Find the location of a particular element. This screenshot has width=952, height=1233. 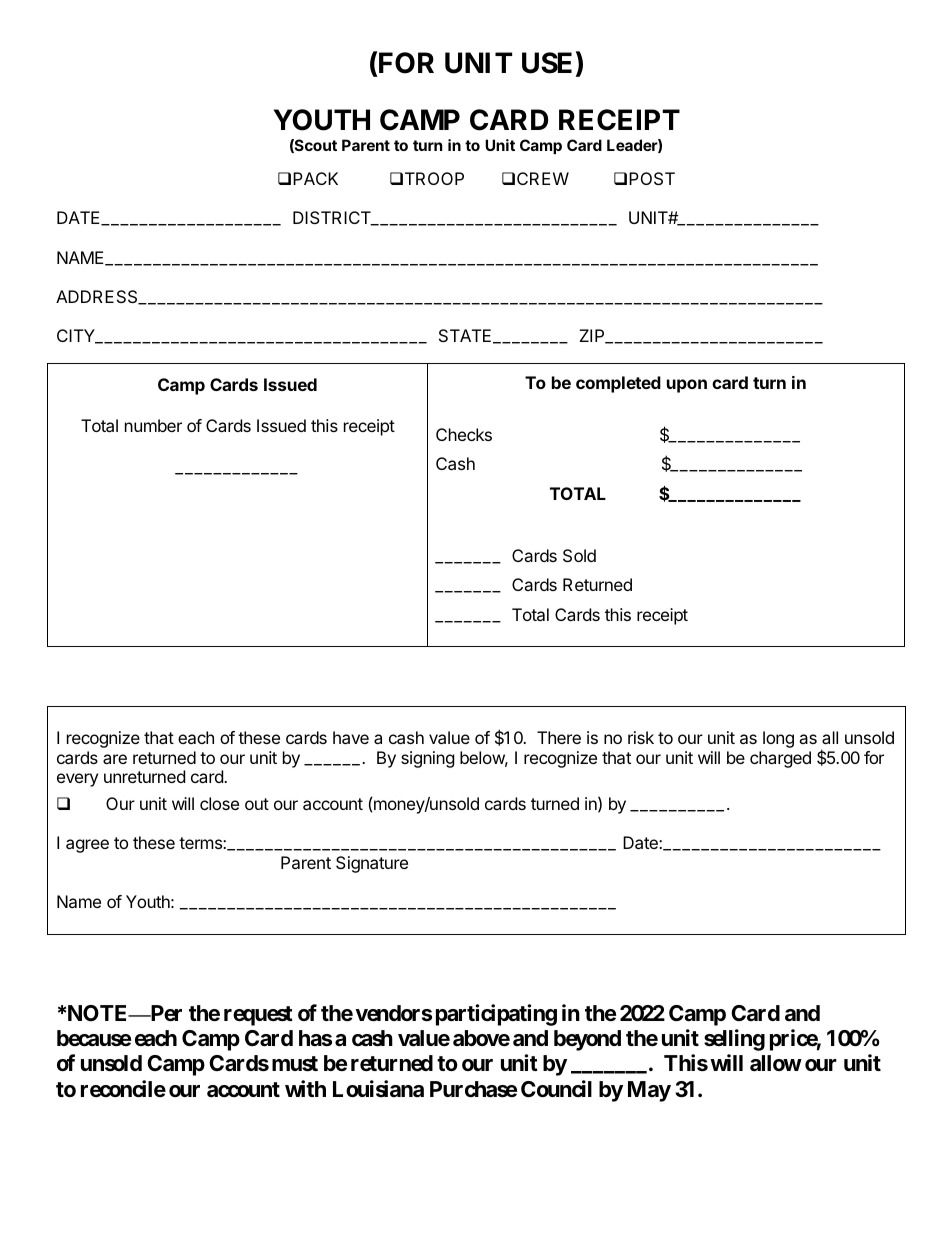

Louisiana is located at coordinates (378, 1089).
